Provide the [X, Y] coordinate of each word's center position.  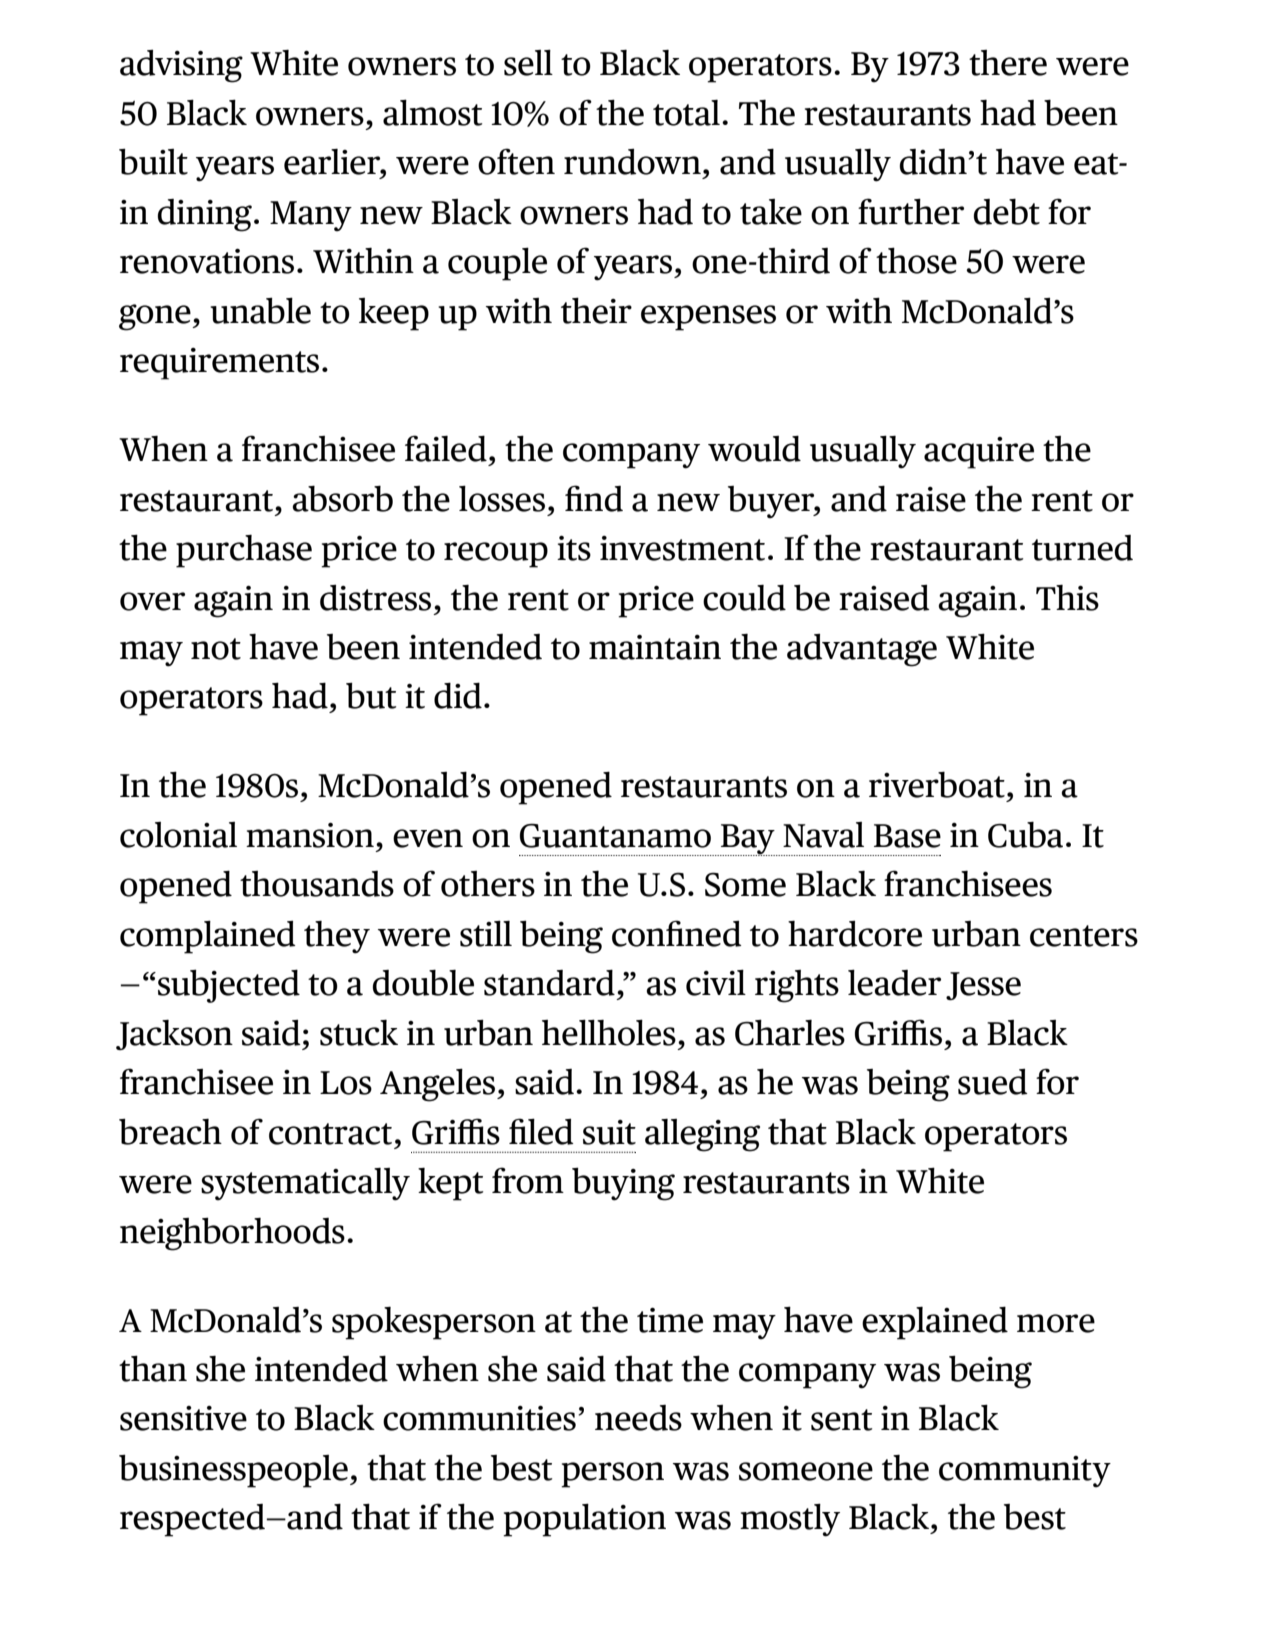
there [1008, 63]
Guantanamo [615, 835]
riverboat [937, 784]
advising [181, 66]
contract [330, 1134]
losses [502, 498]
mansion [310, 835]
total [686, 113]
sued [993, 1082]
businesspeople [233, 1471]
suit [609, 1132]
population [584, 1520]
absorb [342, 498]
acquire [979, 453]
